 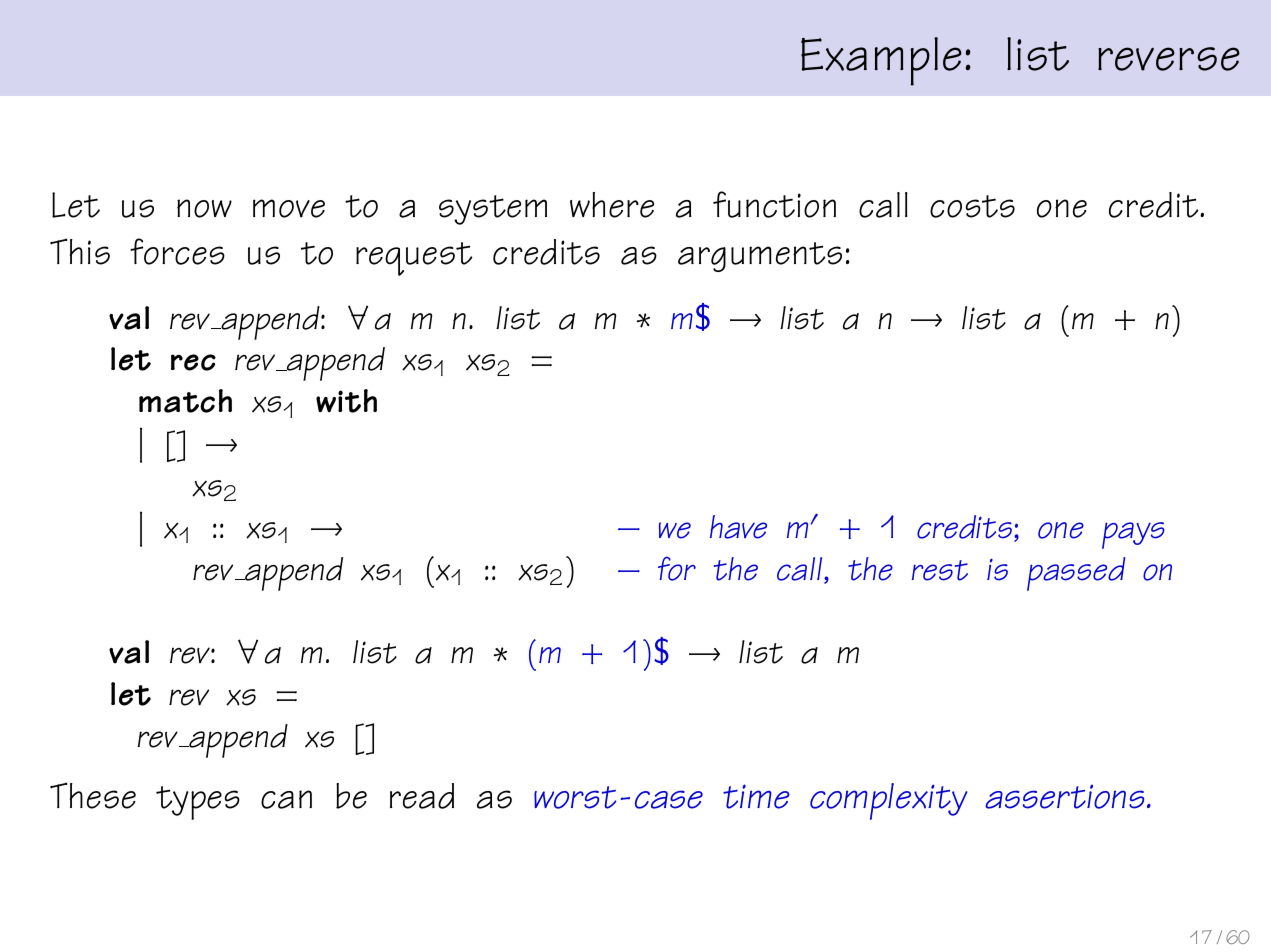 What do you see at coordinates (185, 401) in the screenshot?
I see `match` at bounding box center [185, 401].
